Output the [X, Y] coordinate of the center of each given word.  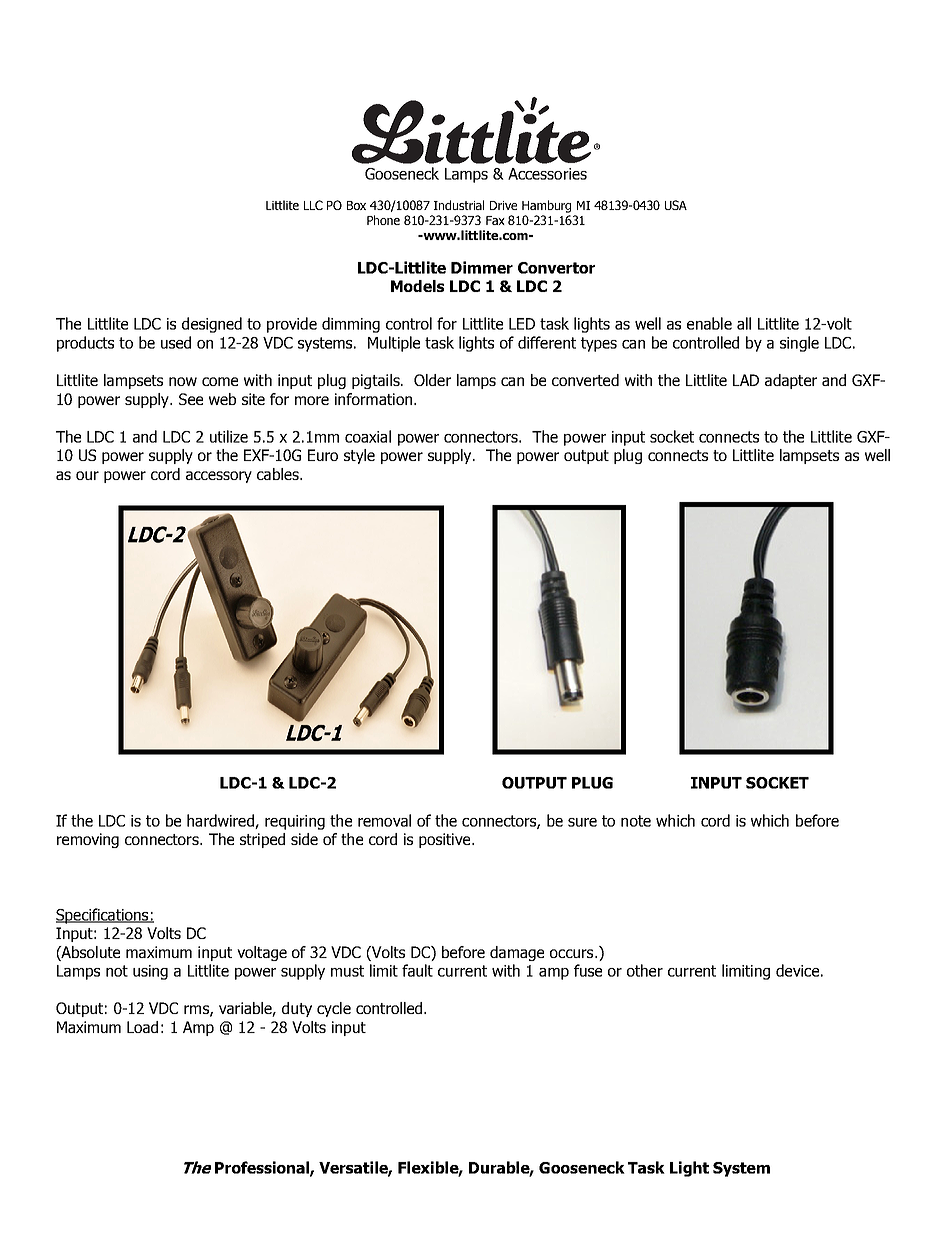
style [359, 456]
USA [676, 205]
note [636, 821]
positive [446, 840]
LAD [746, 380]
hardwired [221, 821]
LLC [313, 205]
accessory [219, 477]
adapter [791, 381]
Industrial [459, 205]
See [191, 399]
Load [142, 1027]
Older [432, 380]
